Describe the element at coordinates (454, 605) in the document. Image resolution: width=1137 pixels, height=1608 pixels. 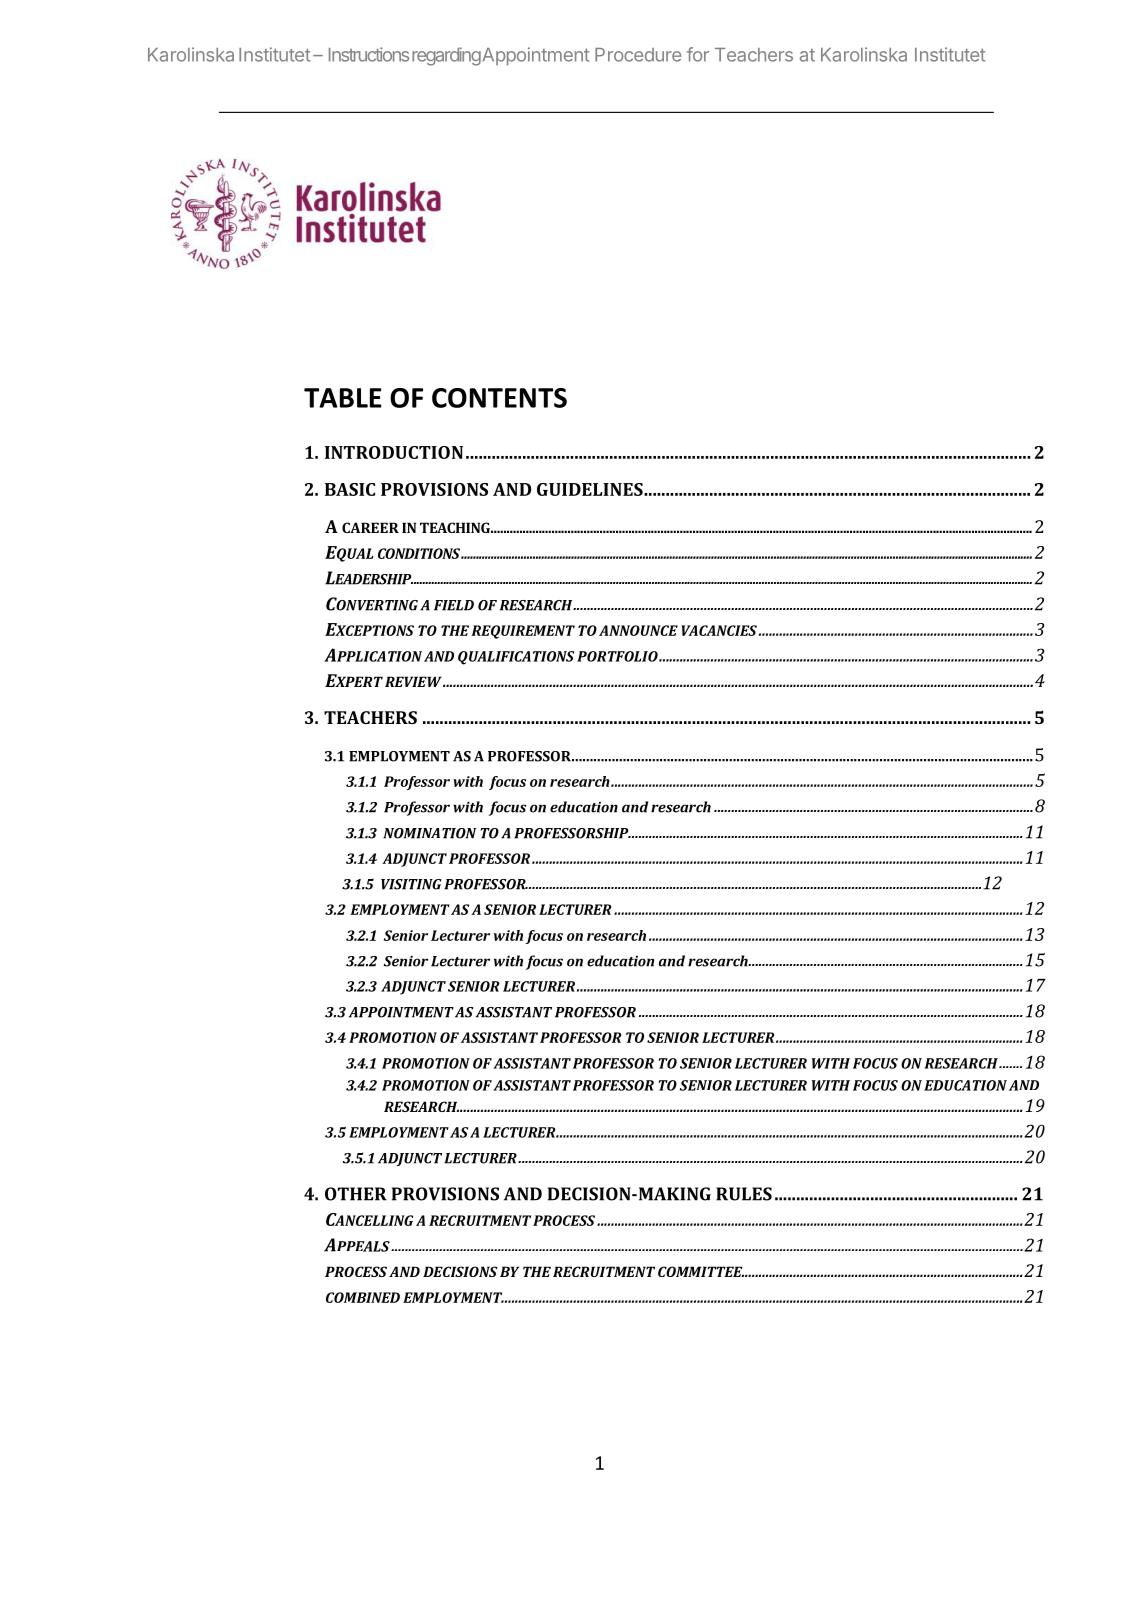
I see `FIELD` at that location.
